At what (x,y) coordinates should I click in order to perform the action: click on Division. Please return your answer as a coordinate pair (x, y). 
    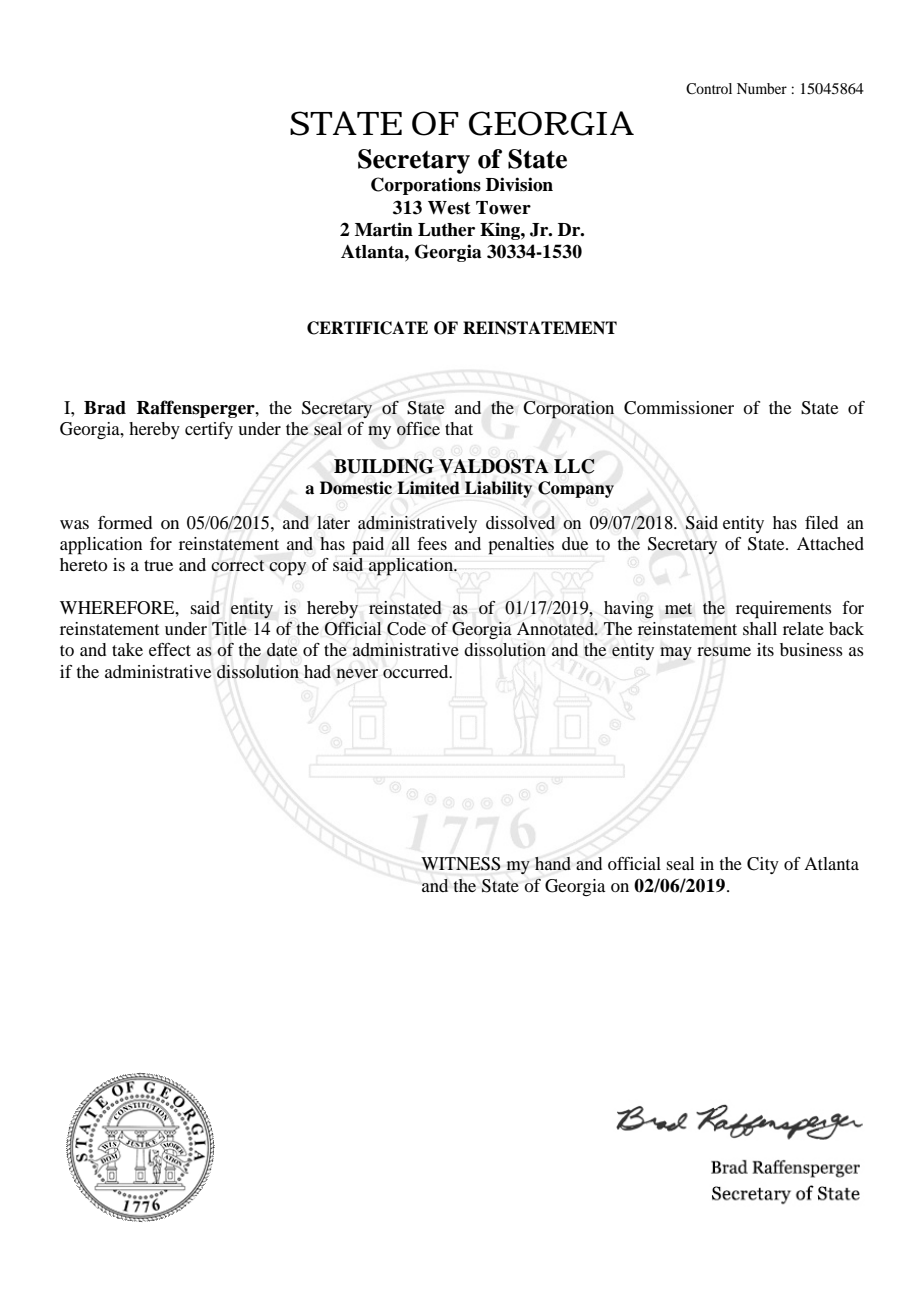
    Looking at the image, I should click on (519, 184).
